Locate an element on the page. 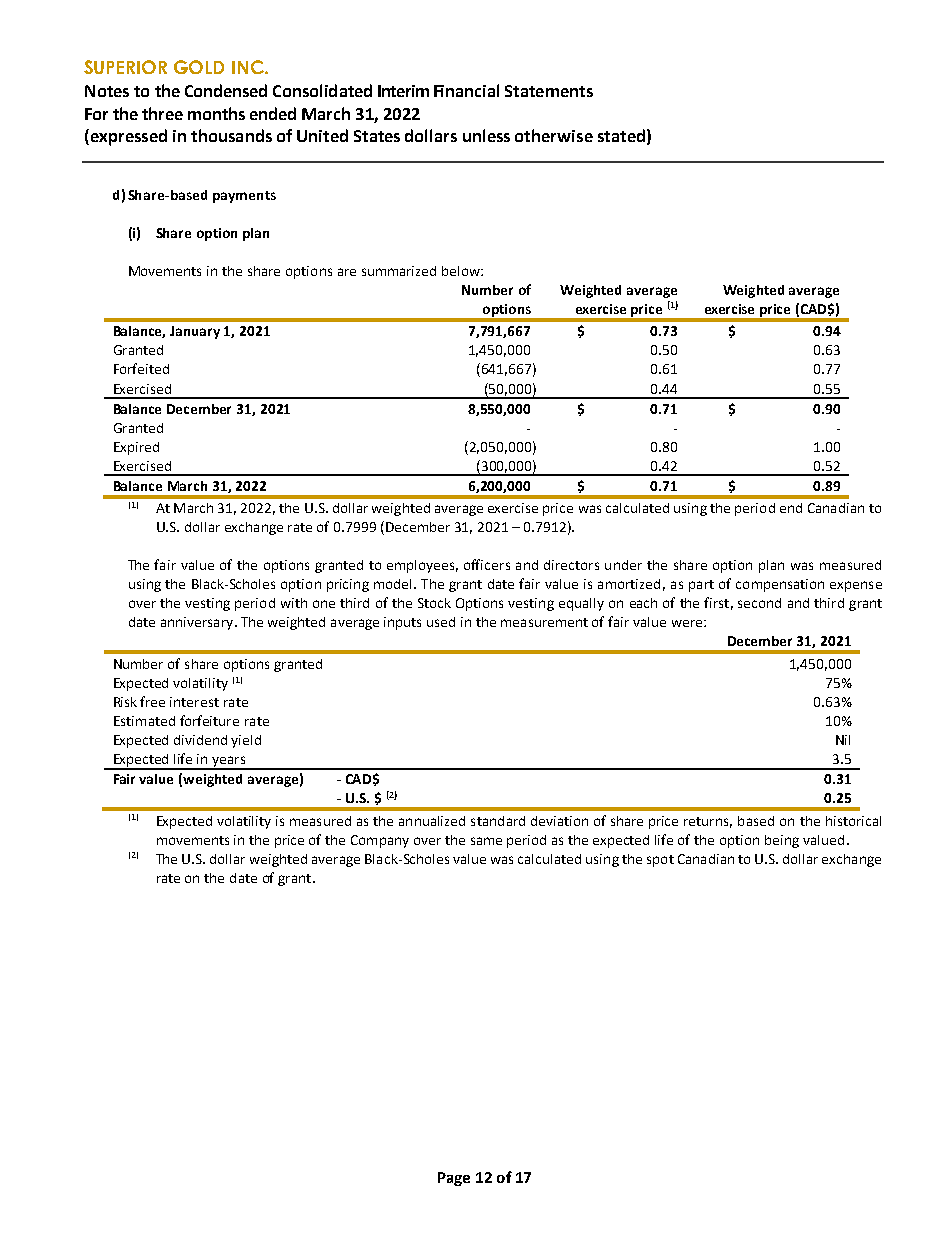 This document has height=1233, width=952. used is located at coordinates (441, 622).
